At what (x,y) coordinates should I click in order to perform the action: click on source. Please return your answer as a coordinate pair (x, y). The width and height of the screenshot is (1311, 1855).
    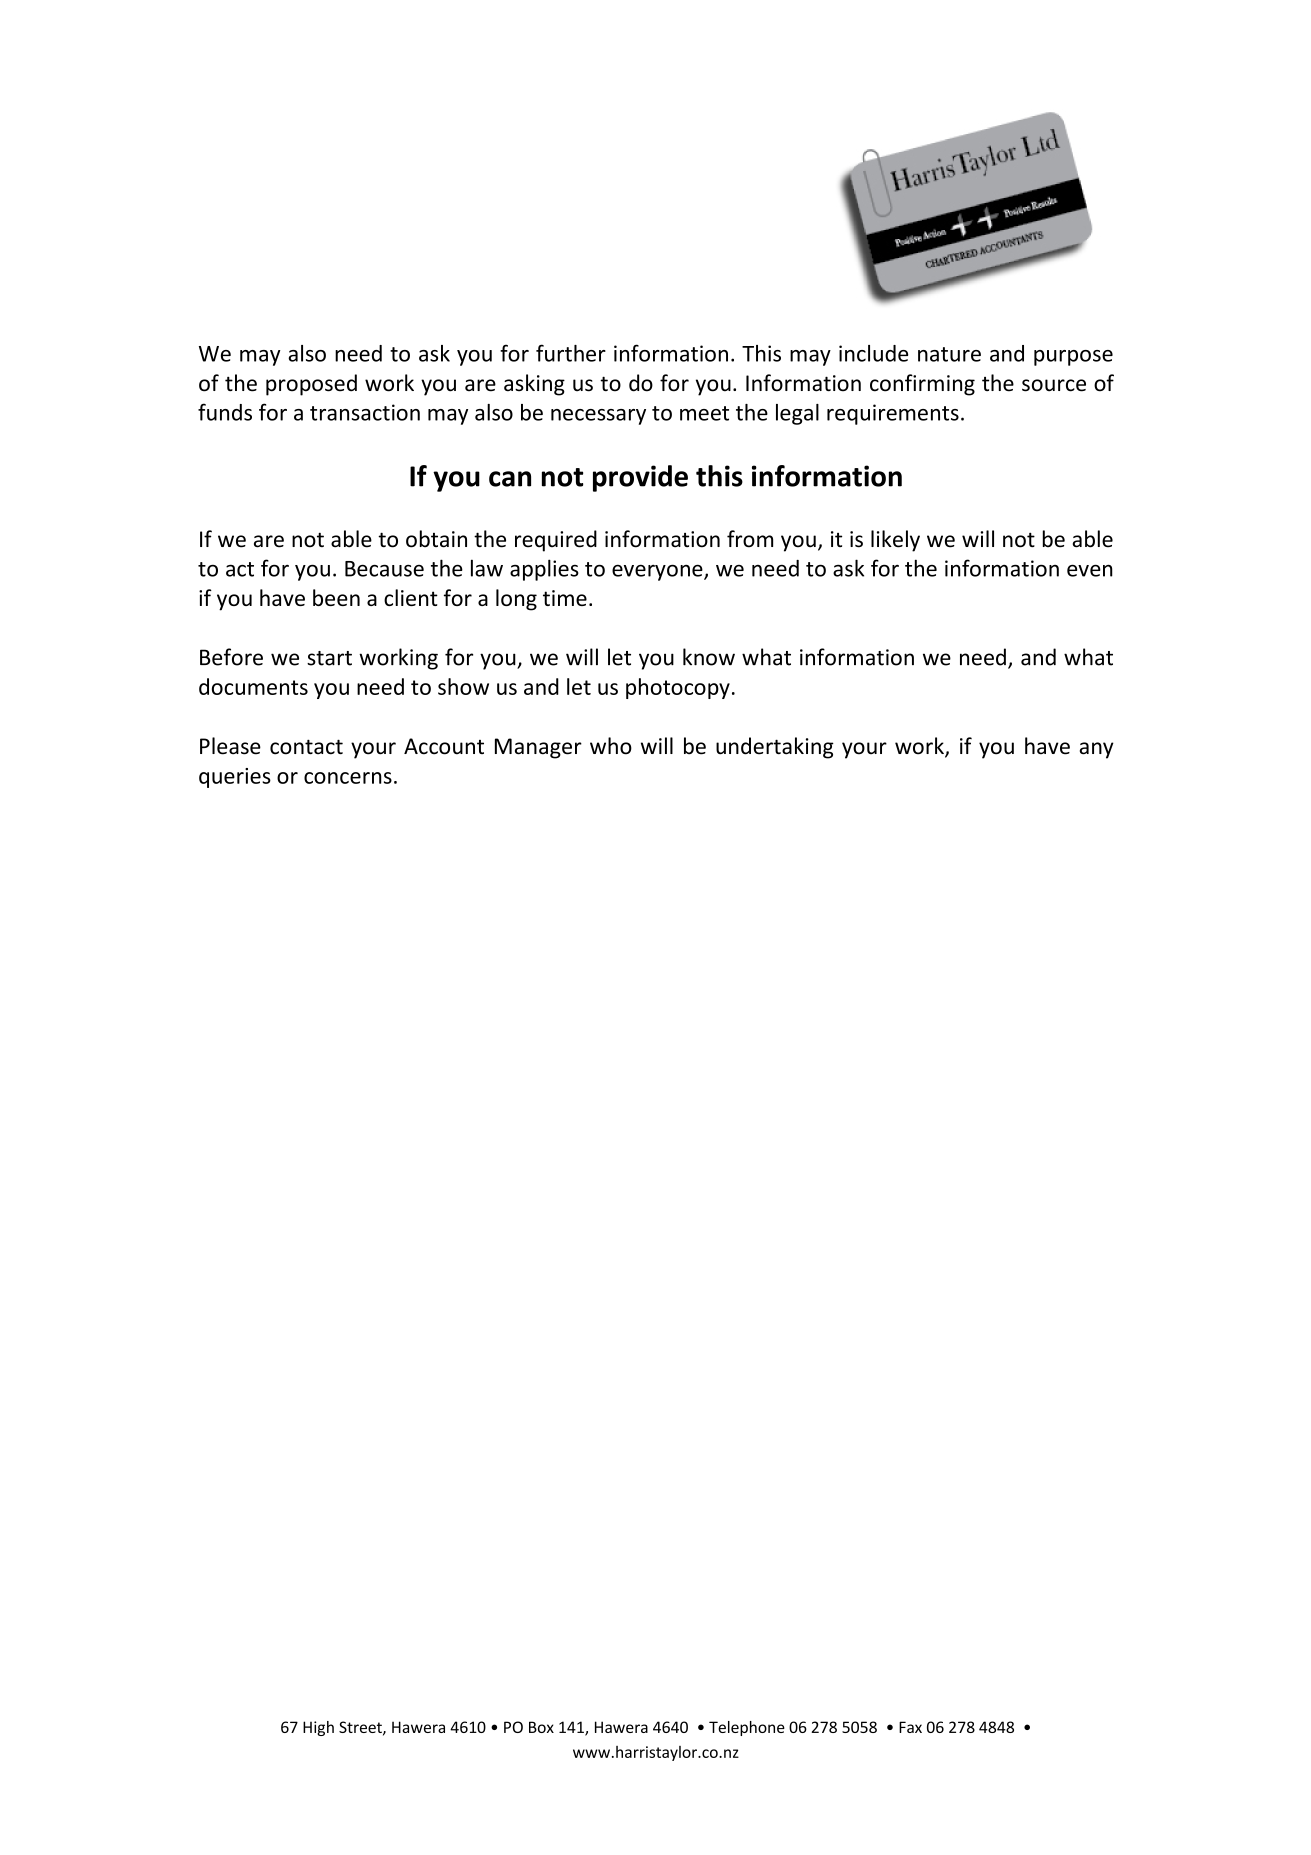
    Looking at the image, I should click on (1054, 385).
